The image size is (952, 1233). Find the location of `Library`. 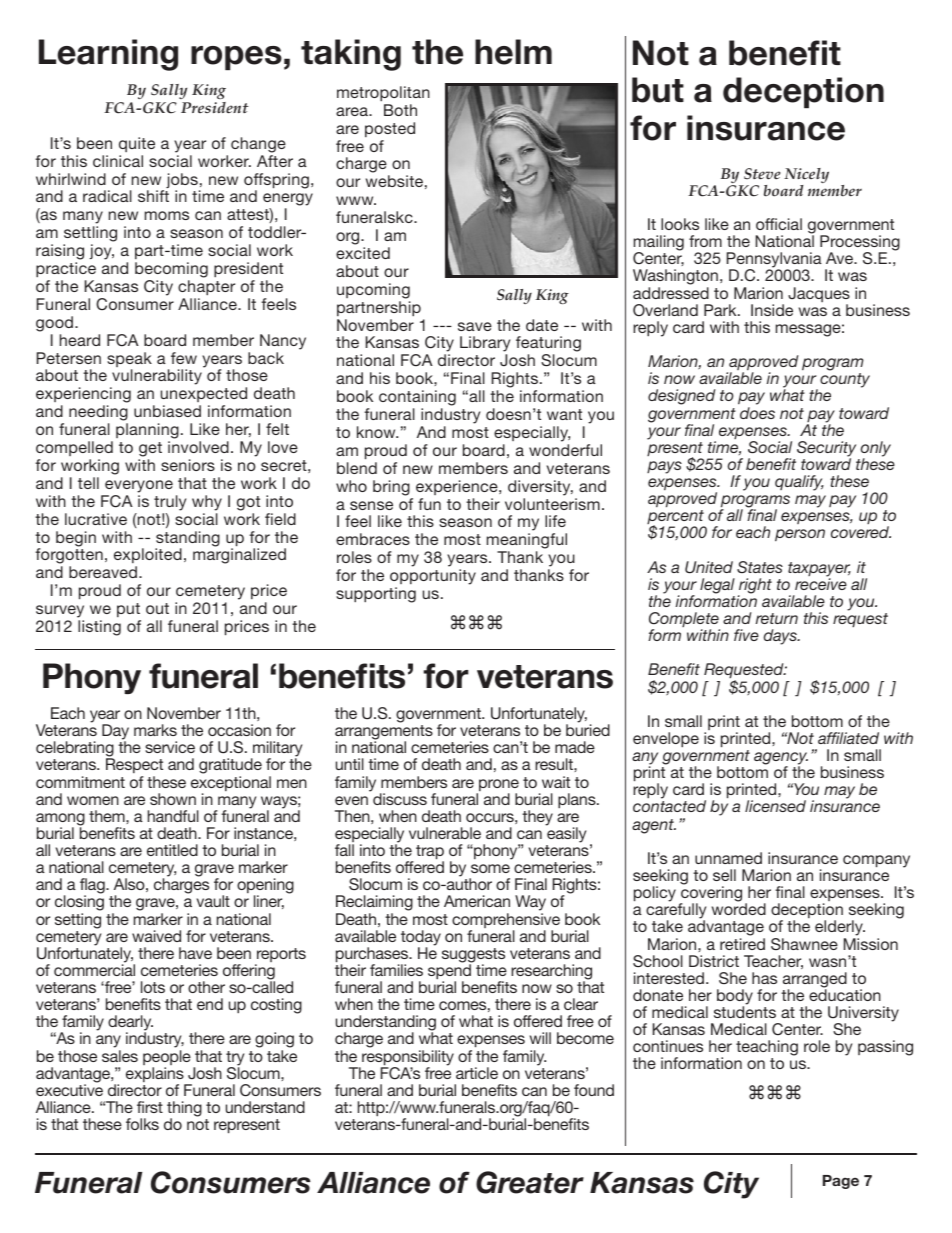

Library is located at coordinates (485, 345).
